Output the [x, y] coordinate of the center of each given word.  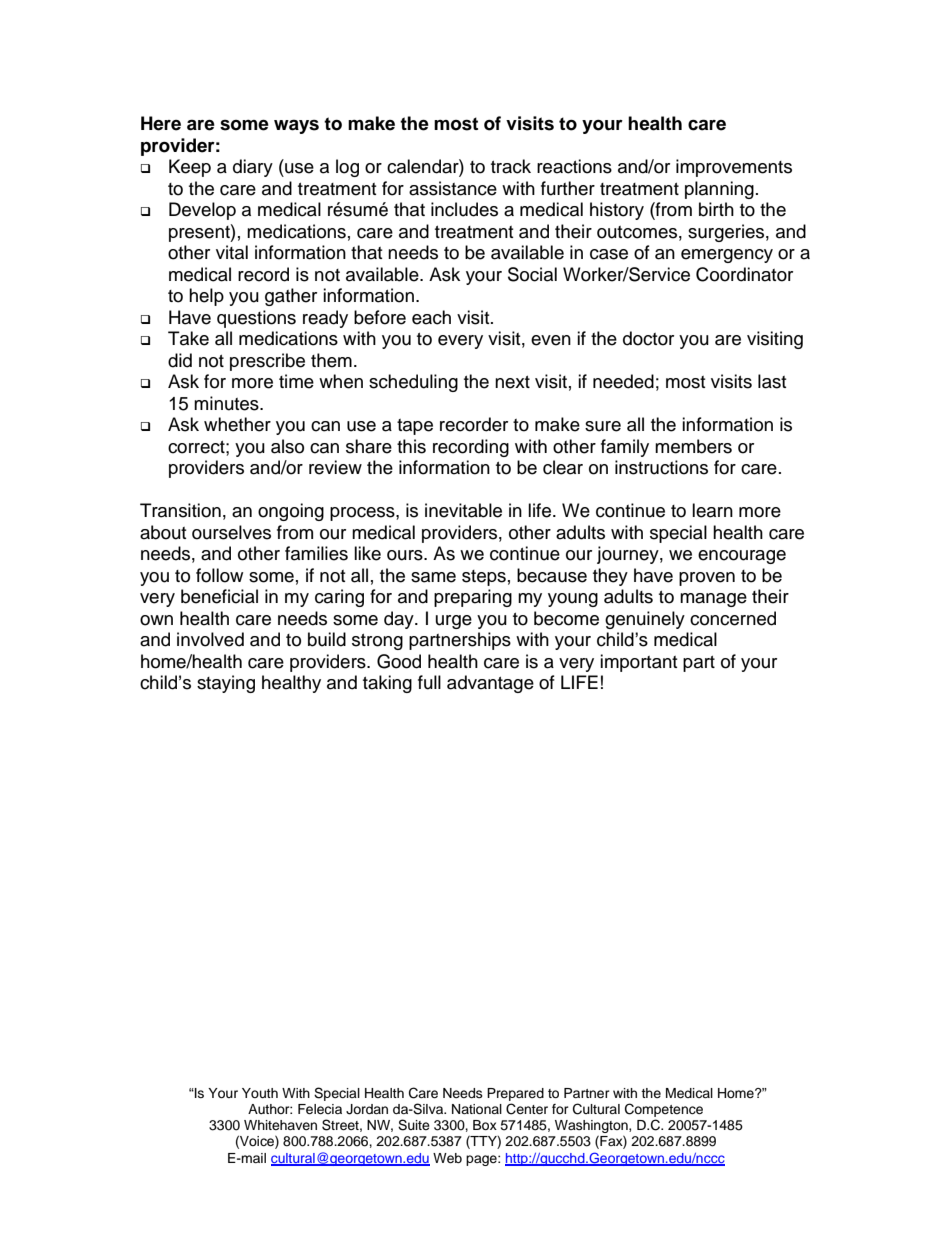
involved [210, 639]
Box [485, 1125]
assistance [453, 188]
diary [253, 168]
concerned [733, 618]
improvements [734, 168]
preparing [473, 598]
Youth [260, 1093]
